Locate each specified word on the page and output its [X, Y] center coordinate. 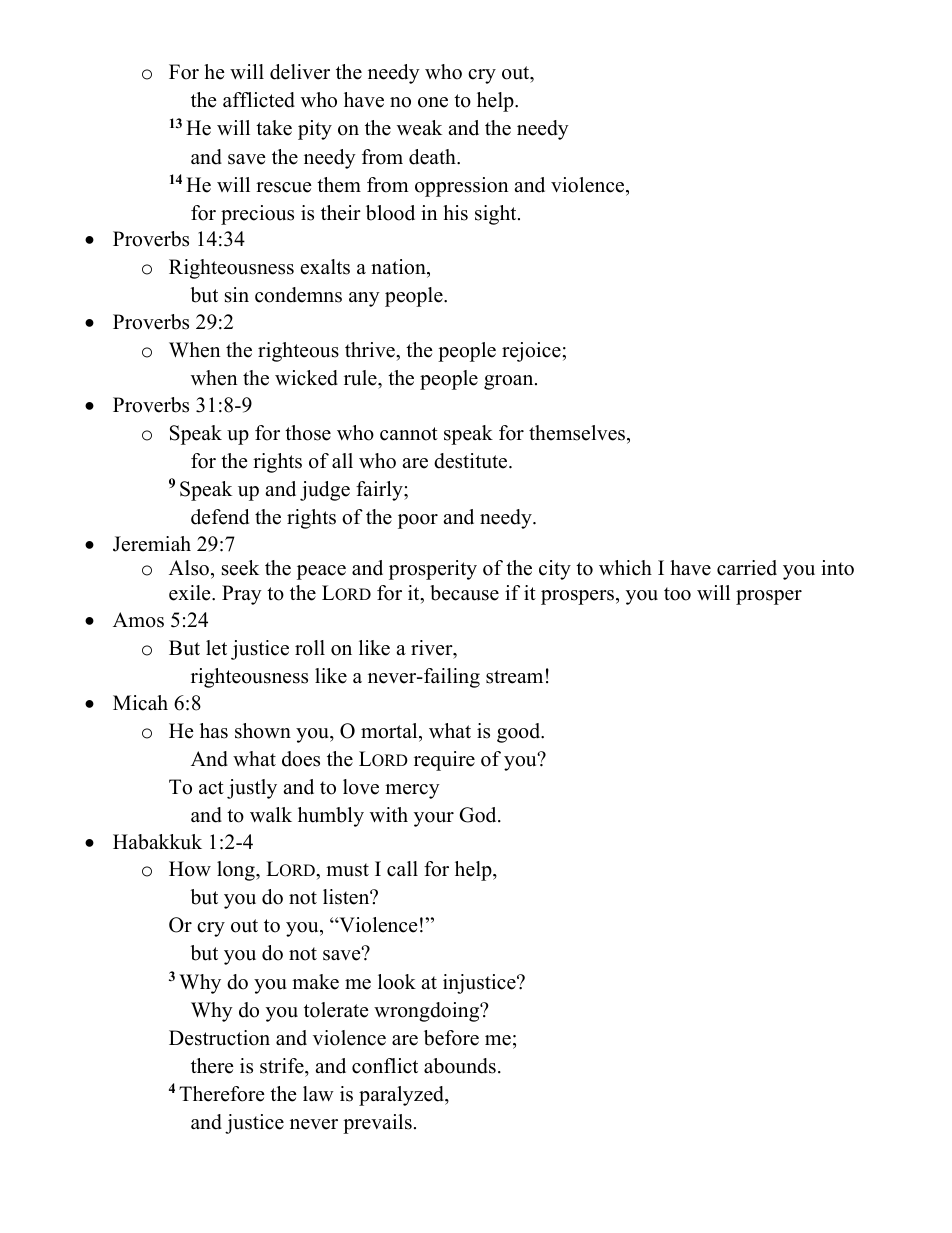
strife [283, 1066]
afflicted [259, 100]
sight [497, 215]
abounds [460, 1066]
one [433, 102]
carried [747, 568]
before [451, 1038]
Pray [242, 595]
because [464, 593]
